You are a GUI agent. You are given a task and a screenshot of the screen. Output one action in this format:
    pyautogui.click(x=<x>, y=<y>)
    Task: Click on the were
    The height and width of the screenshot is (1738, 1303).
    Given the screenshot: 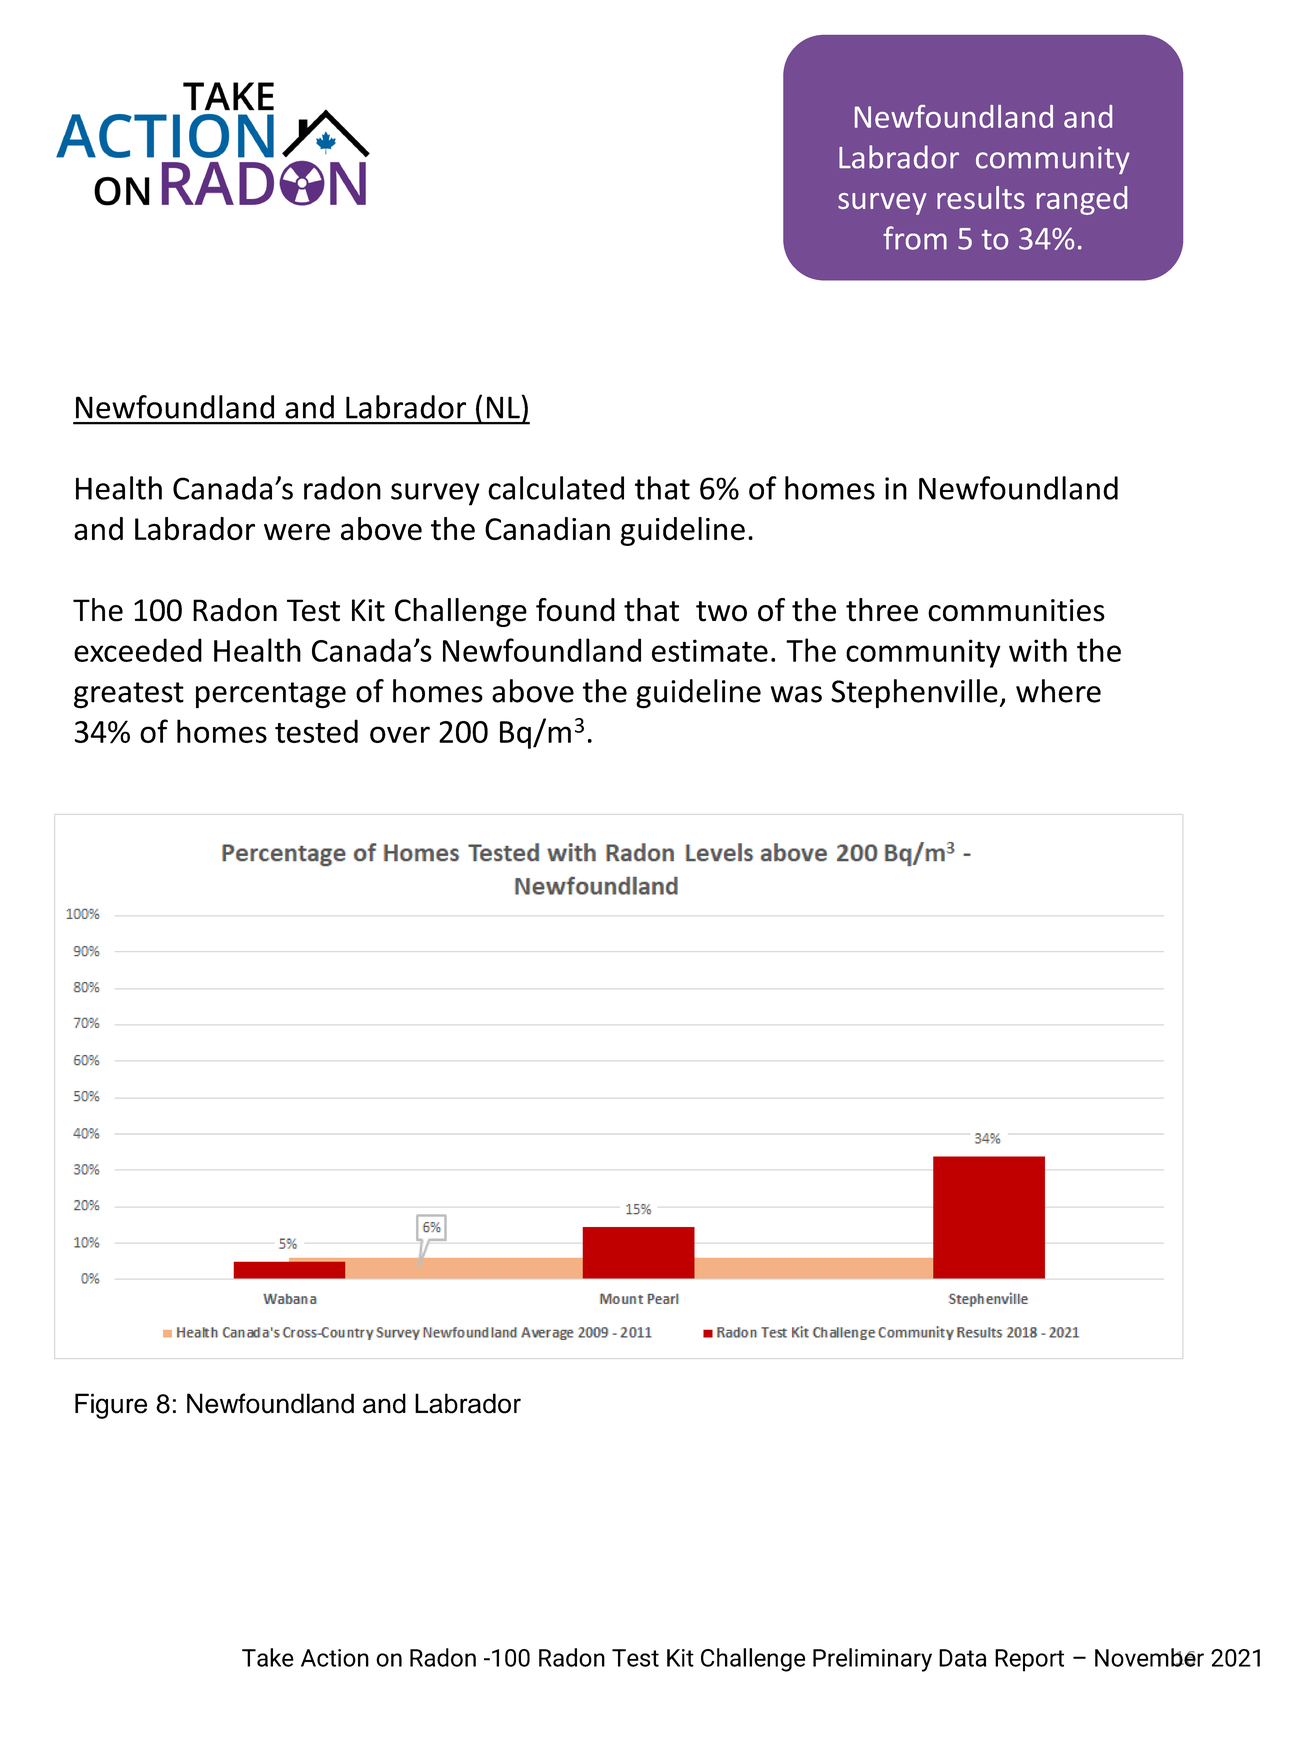 What is the action you would take?
    pyautogui.click(x=297, y=532)
